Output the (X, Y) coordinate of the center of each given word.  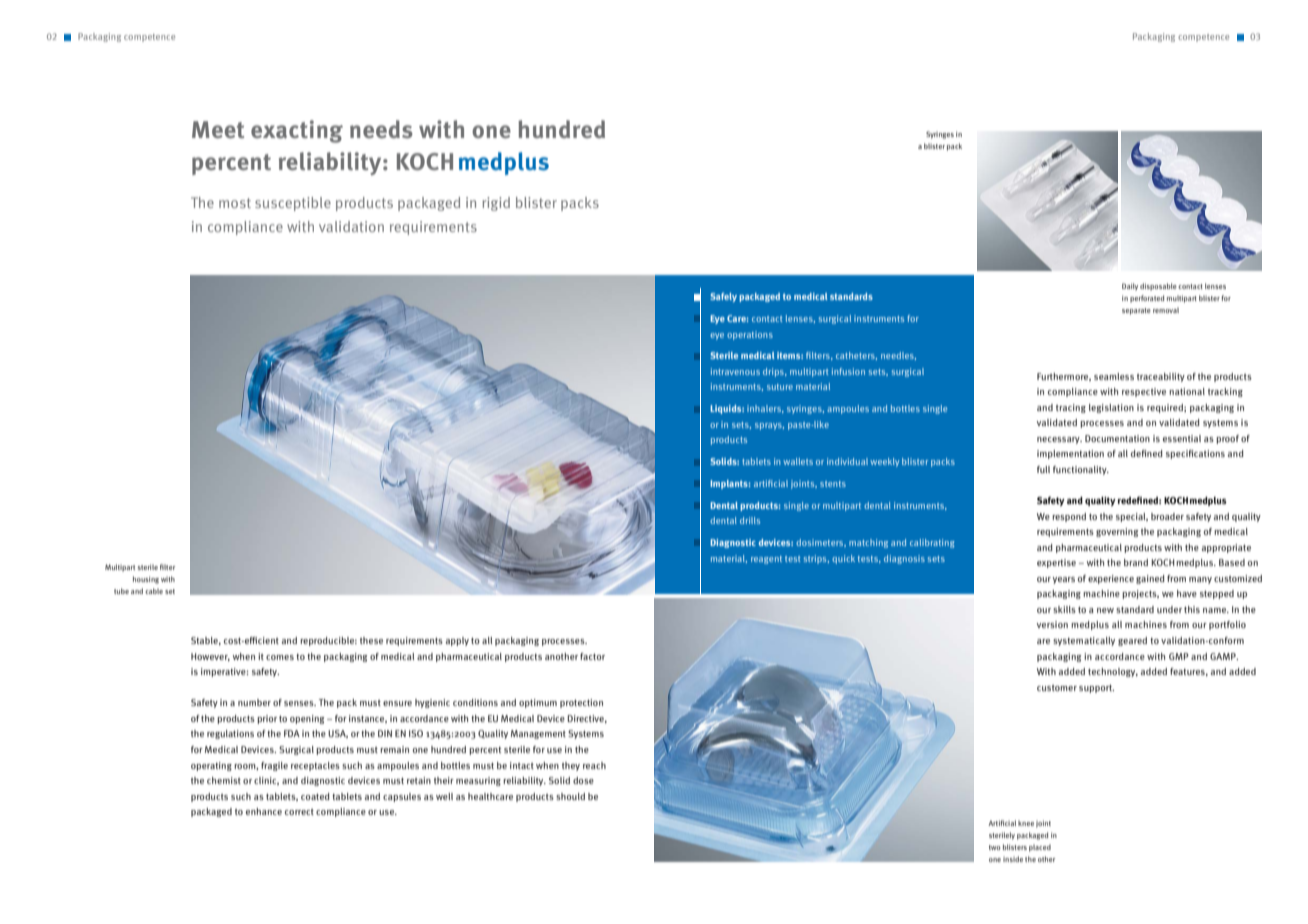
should (570, 796)
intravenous (735, 371)
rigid (496, 204)
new (1105, 610)
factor (592, 656)
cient (268, 640)
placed (1040, 848)
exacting (297, 131)
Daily (1130, 287)
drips (774, 372)
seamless (1114, 376)
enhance (264, 811)
